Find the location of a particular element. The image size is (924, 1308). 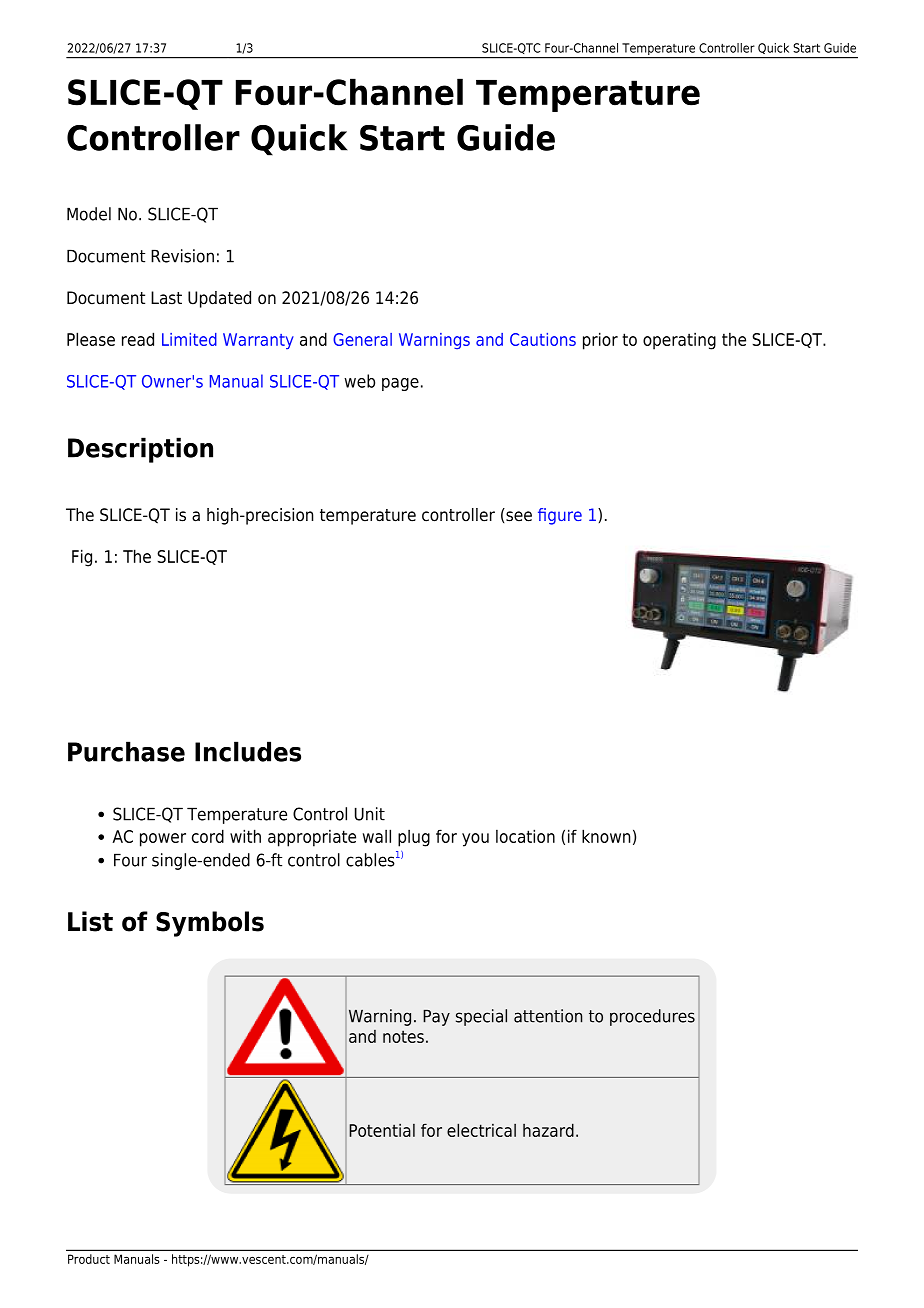

Symbols is located at coordinates (210, 924).
